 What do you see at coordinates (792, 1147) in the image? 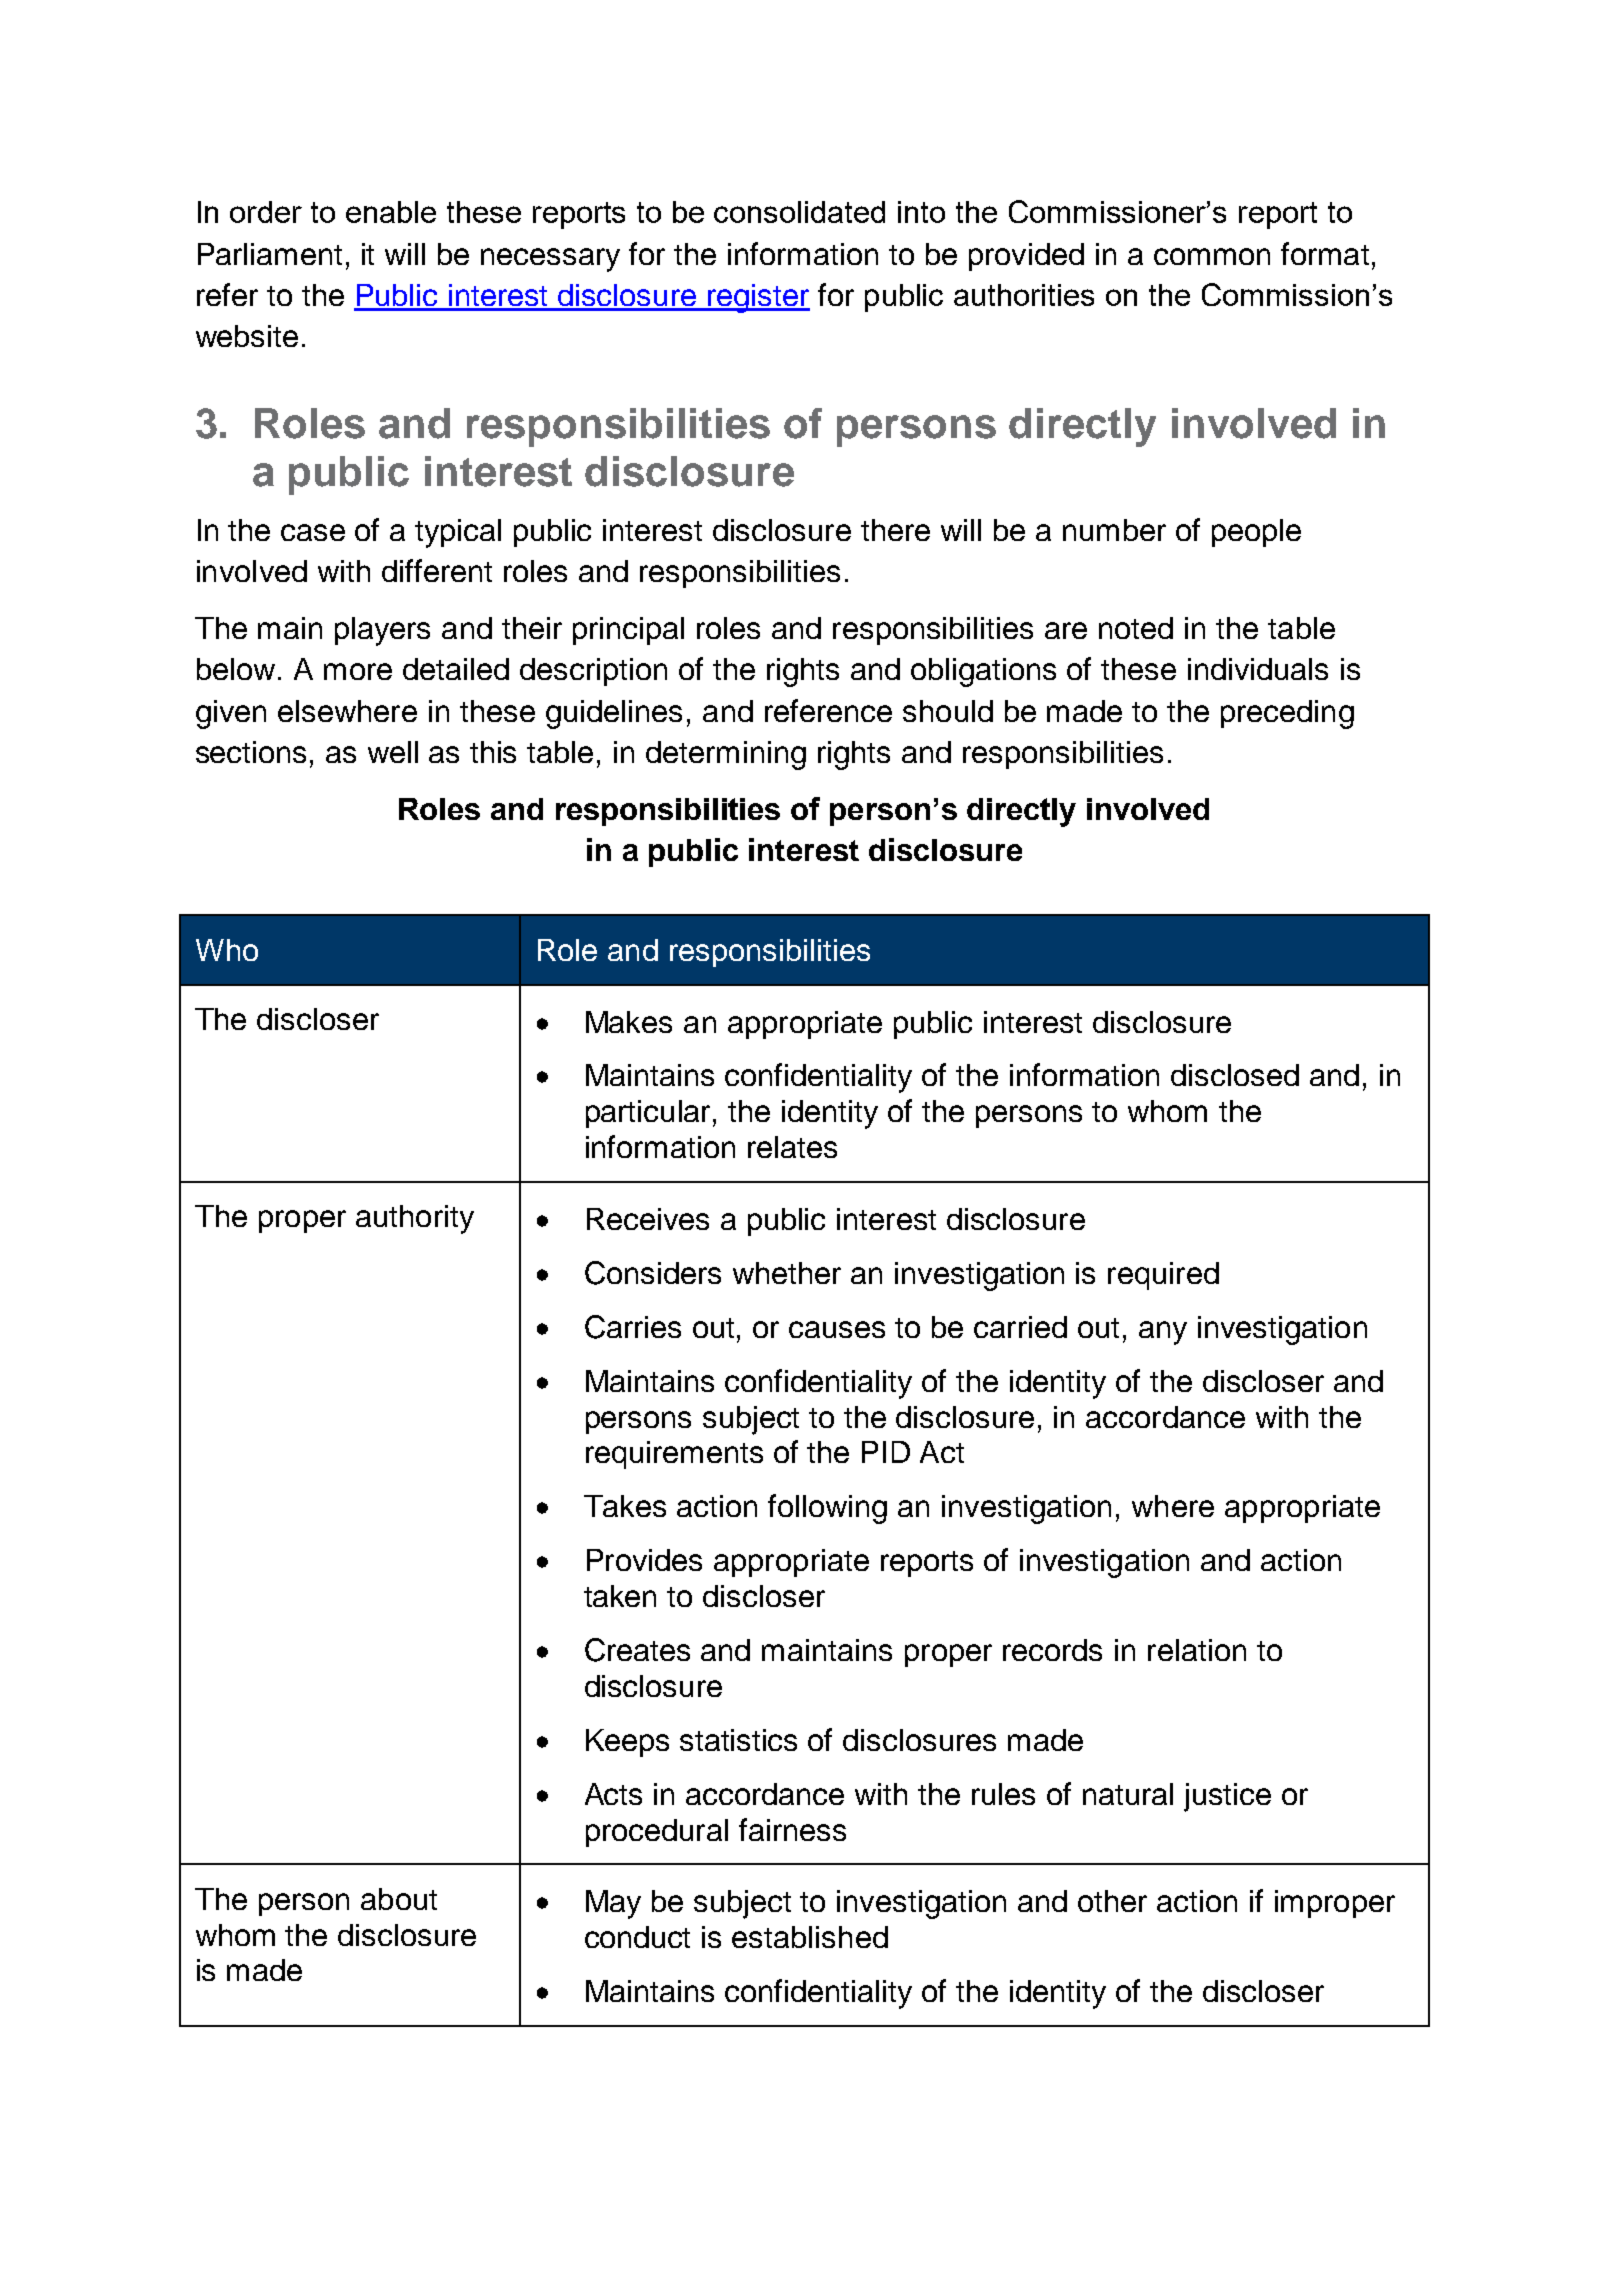
I see `relates` at bounding box center [792, 1147].
